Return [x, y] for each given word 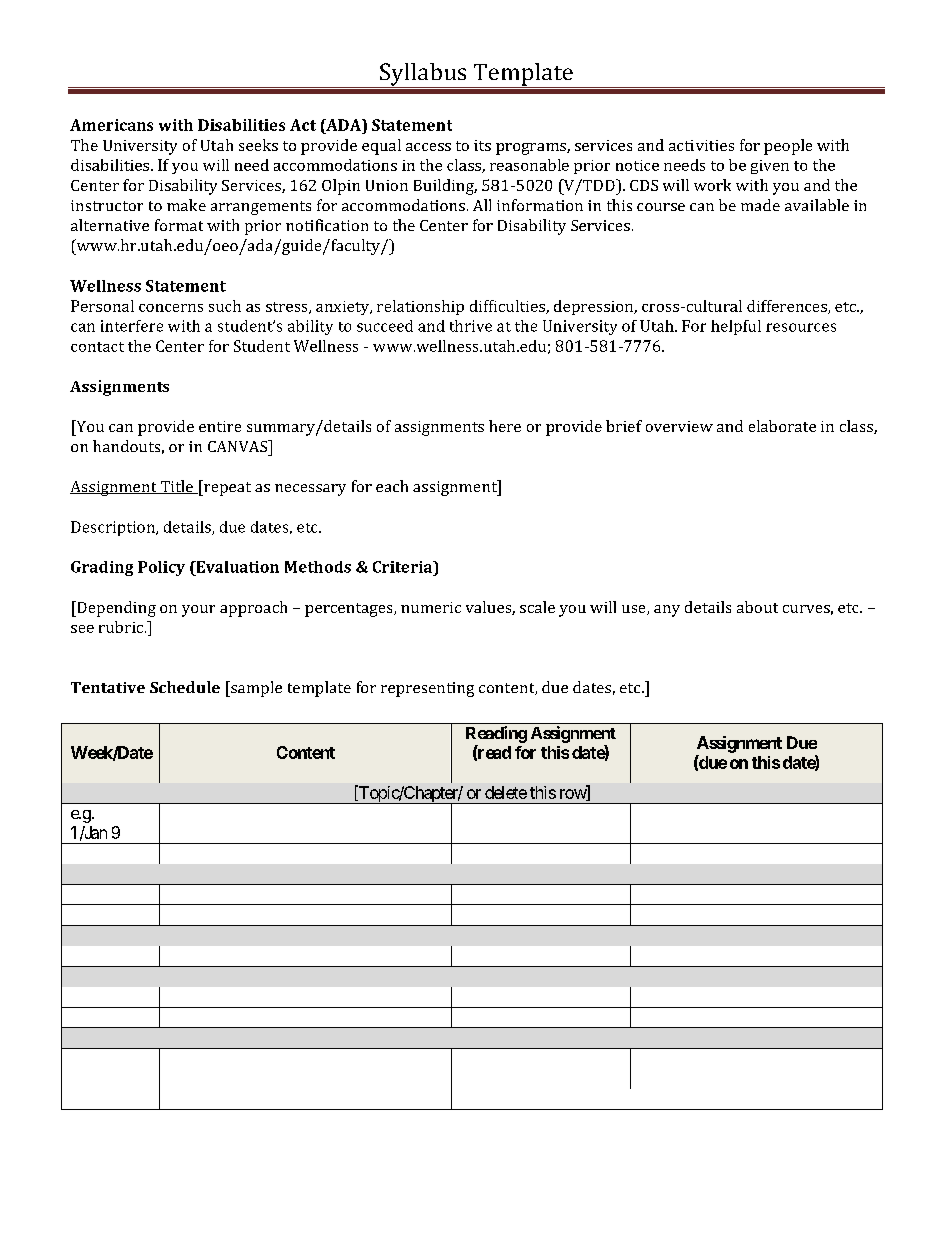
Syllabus [423, 75]
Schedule [185, 687]
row [574, 795]
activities [701, 145]
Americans [111, 125]
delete [506, 792]
